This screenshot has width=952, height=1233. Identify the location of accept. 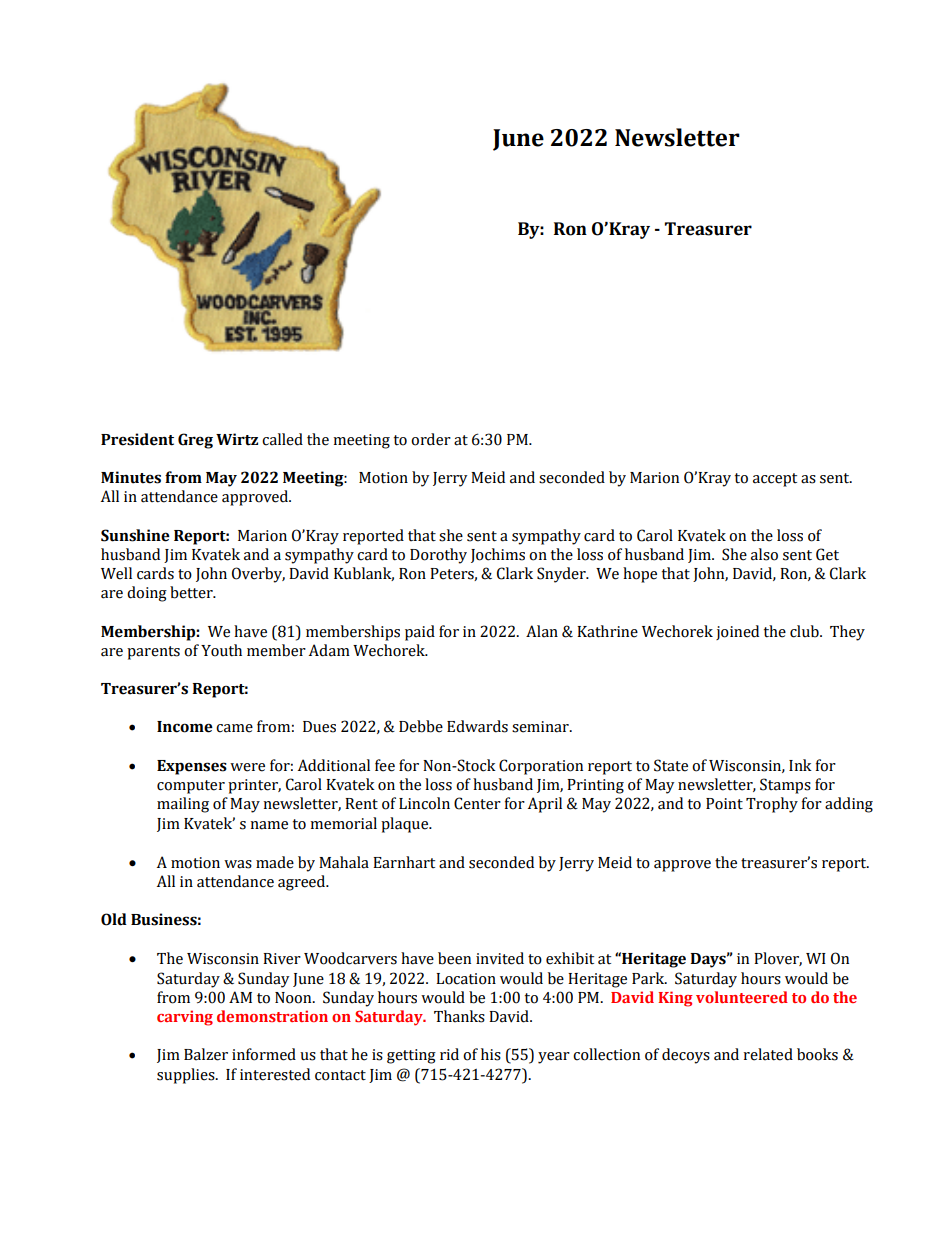
(775, 480).
